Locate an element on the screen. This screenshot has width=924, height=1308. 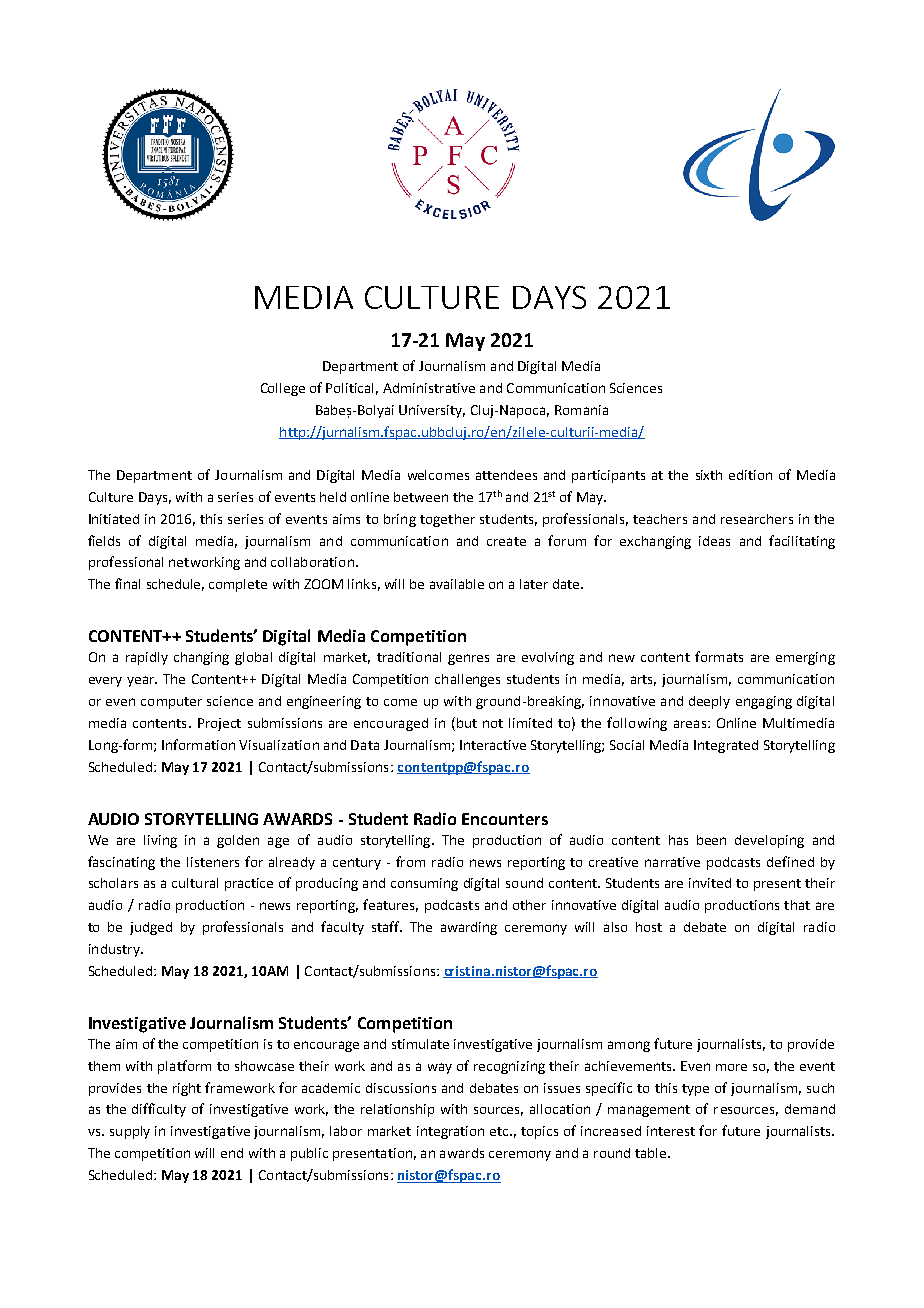
interest is located at coordinates (671, 1131).
